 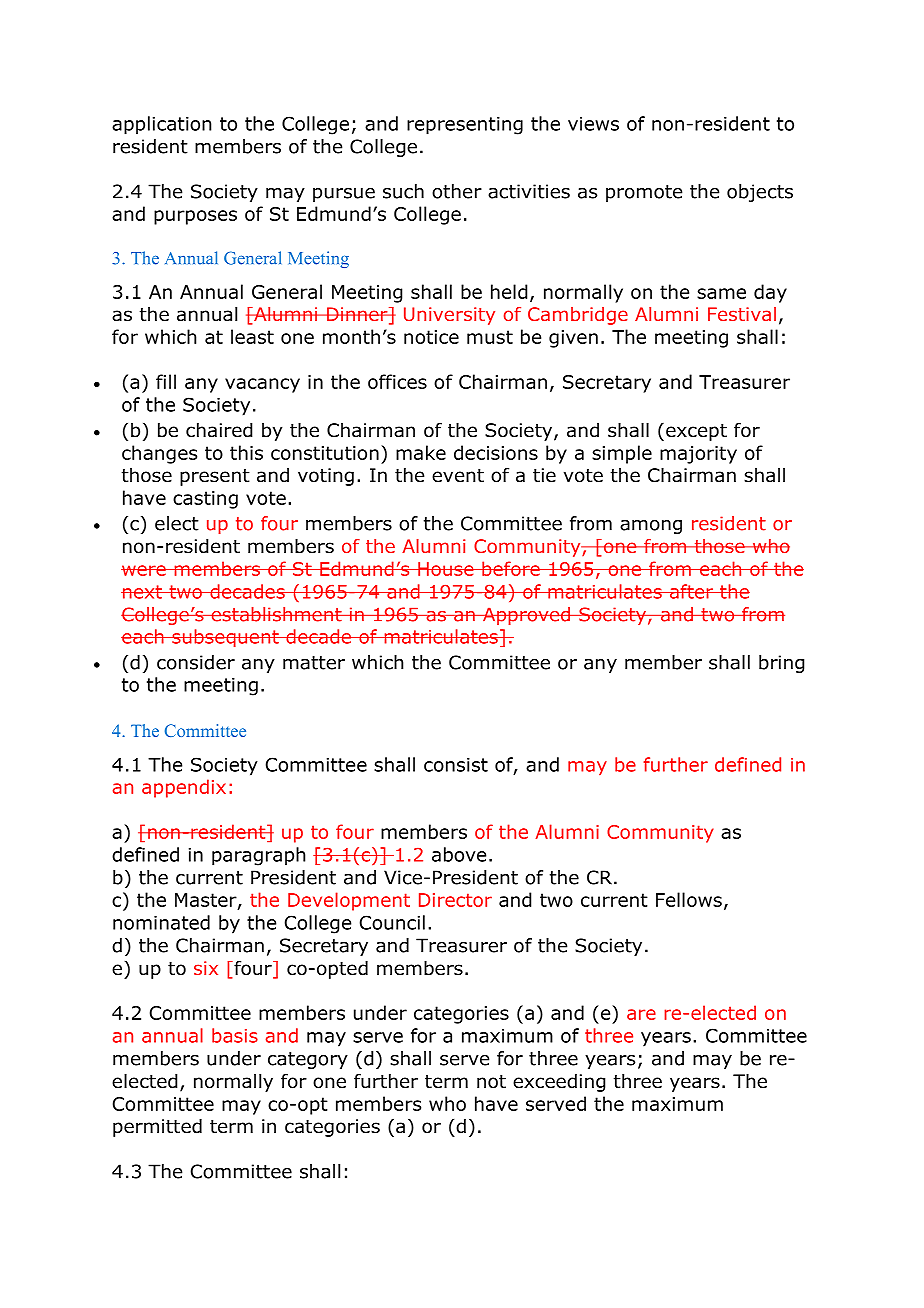 I want to click on vacancy, so click(x=262, y=385).
